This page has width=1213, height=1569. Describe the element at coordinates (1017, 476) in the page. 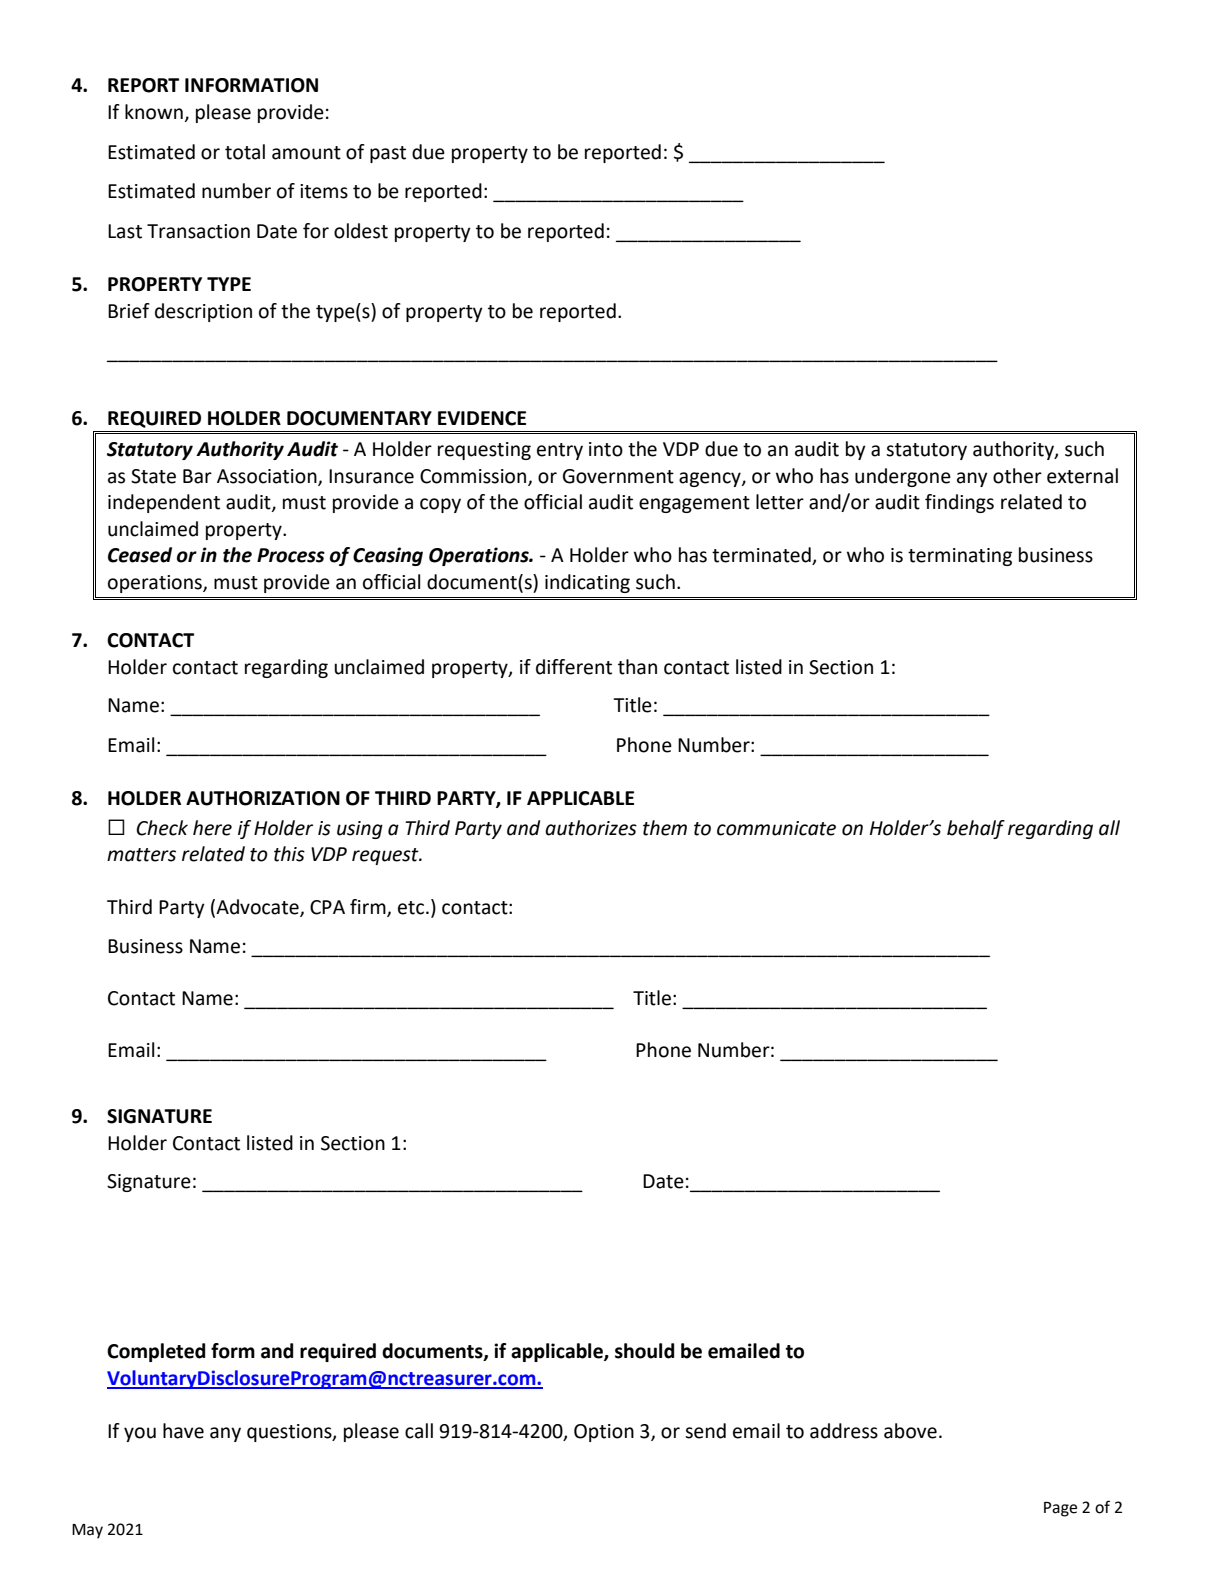

I see `other` at that location.
